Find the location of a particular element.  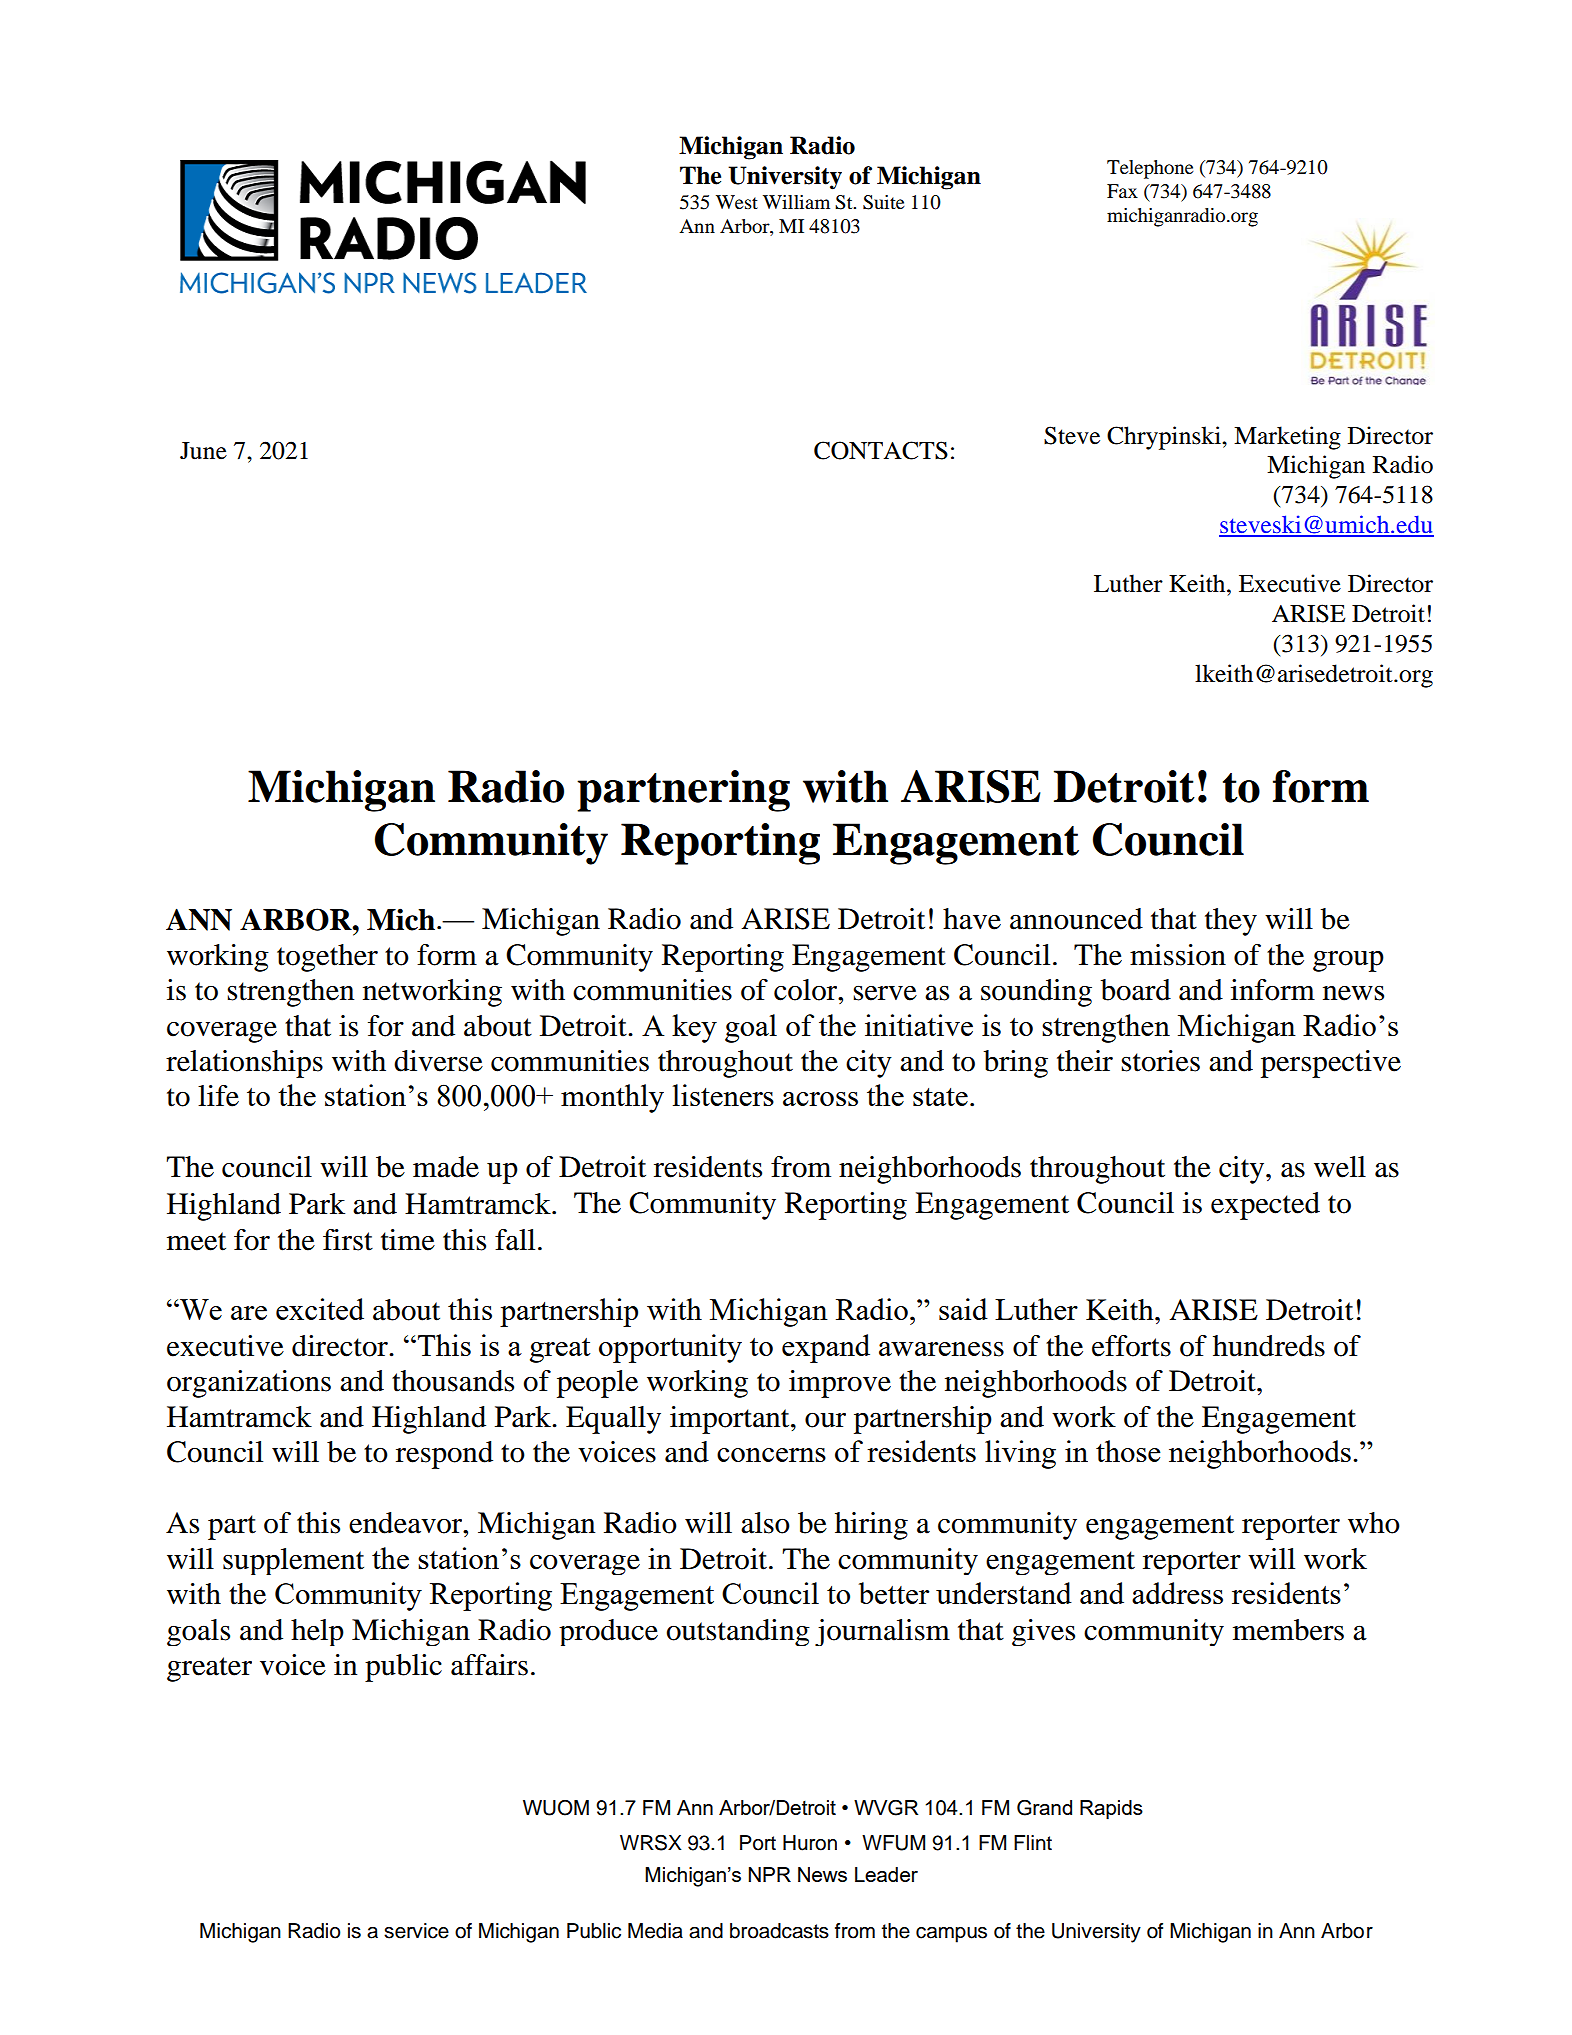

NPR is located at coordinates (769, 1874).
